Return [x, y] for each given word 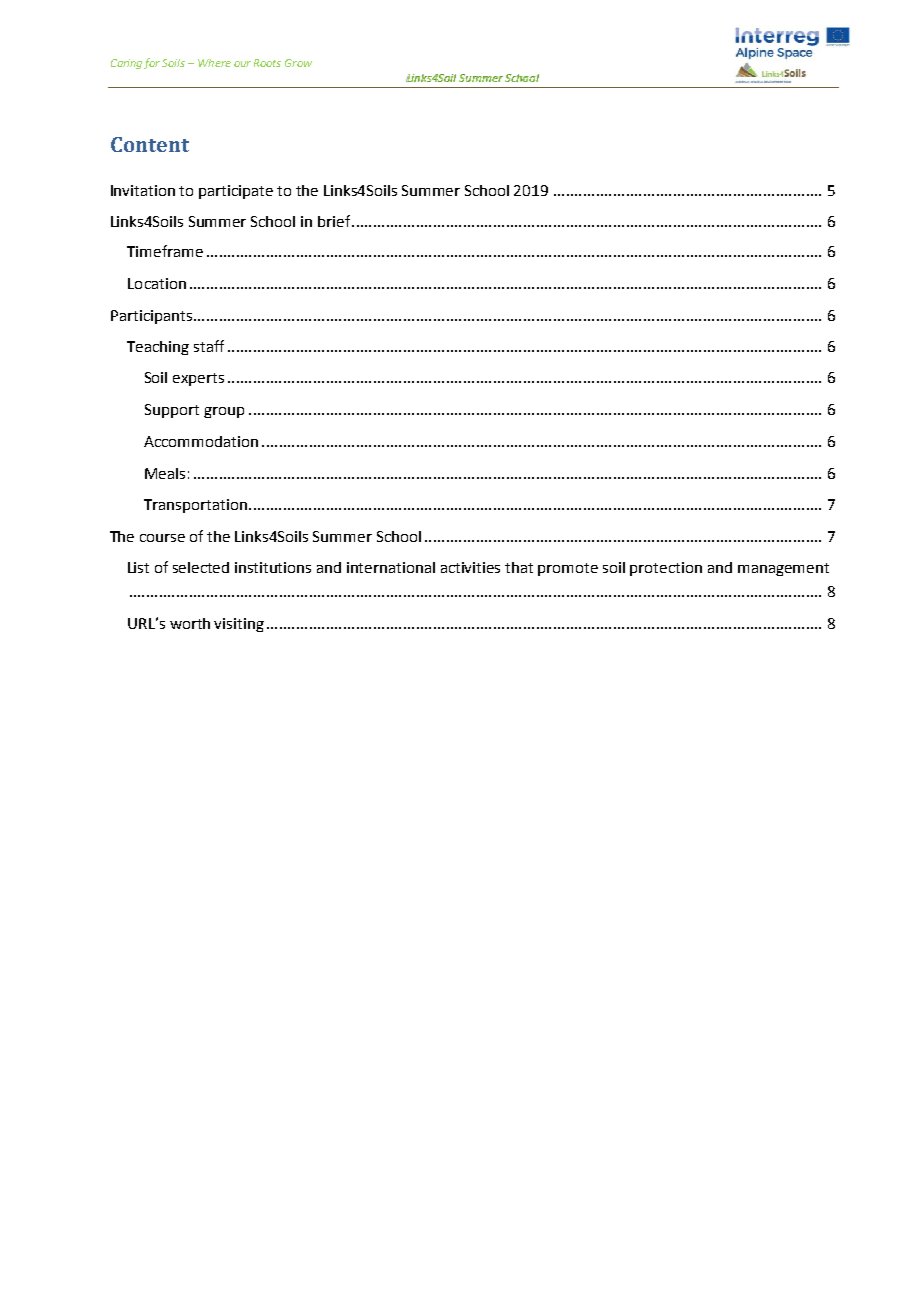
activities [470, 567]
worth [190, 623]
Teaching [158, 348]
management [783, 569]
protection [666, 569]
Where [214, 63]
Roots [267, 63]
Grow [298, 63]
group [224, 412]
